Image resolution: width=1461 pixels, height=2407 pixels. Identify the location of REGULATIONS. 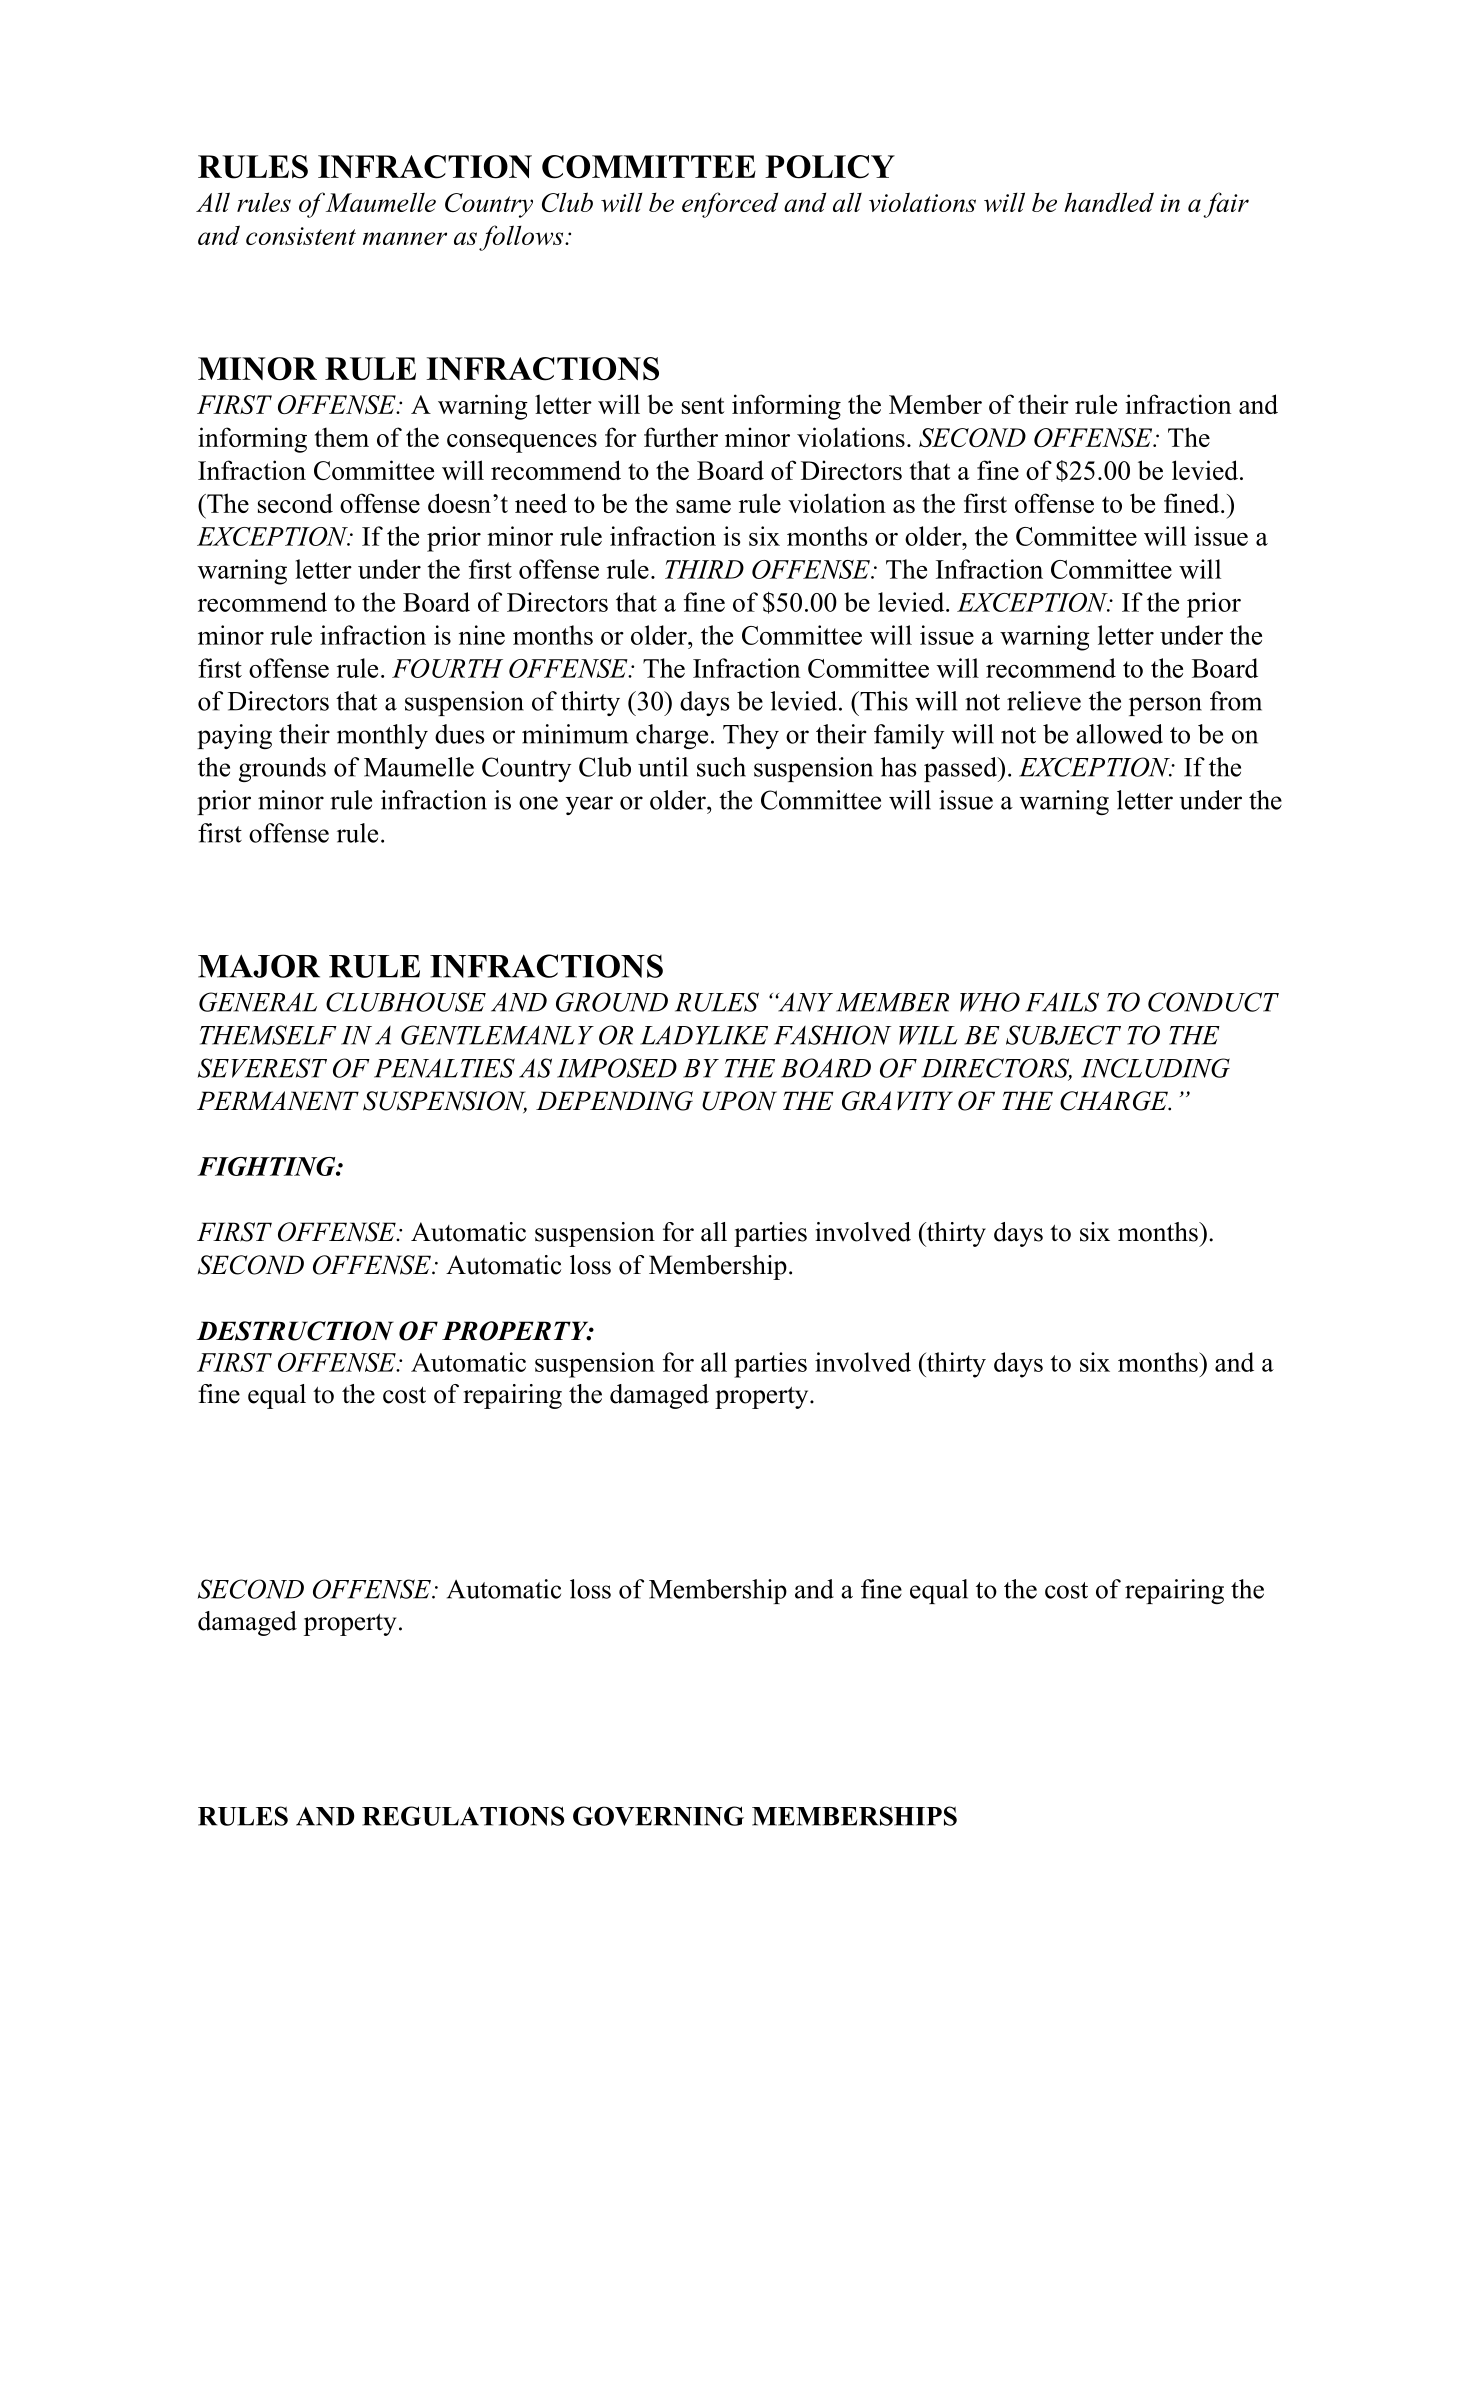
(463, 1816).
